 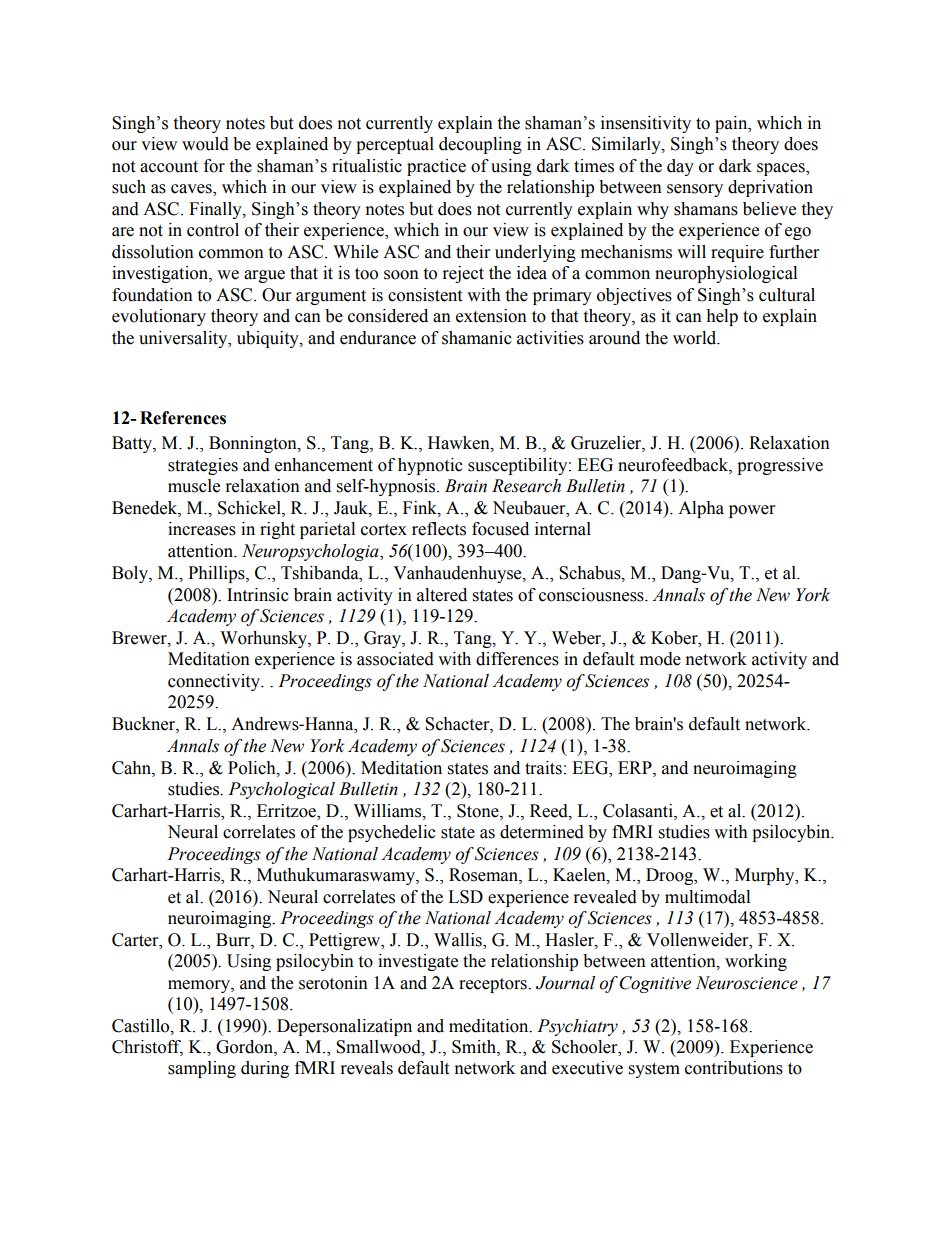 I want to click on would, so click(x=205, y=144).
